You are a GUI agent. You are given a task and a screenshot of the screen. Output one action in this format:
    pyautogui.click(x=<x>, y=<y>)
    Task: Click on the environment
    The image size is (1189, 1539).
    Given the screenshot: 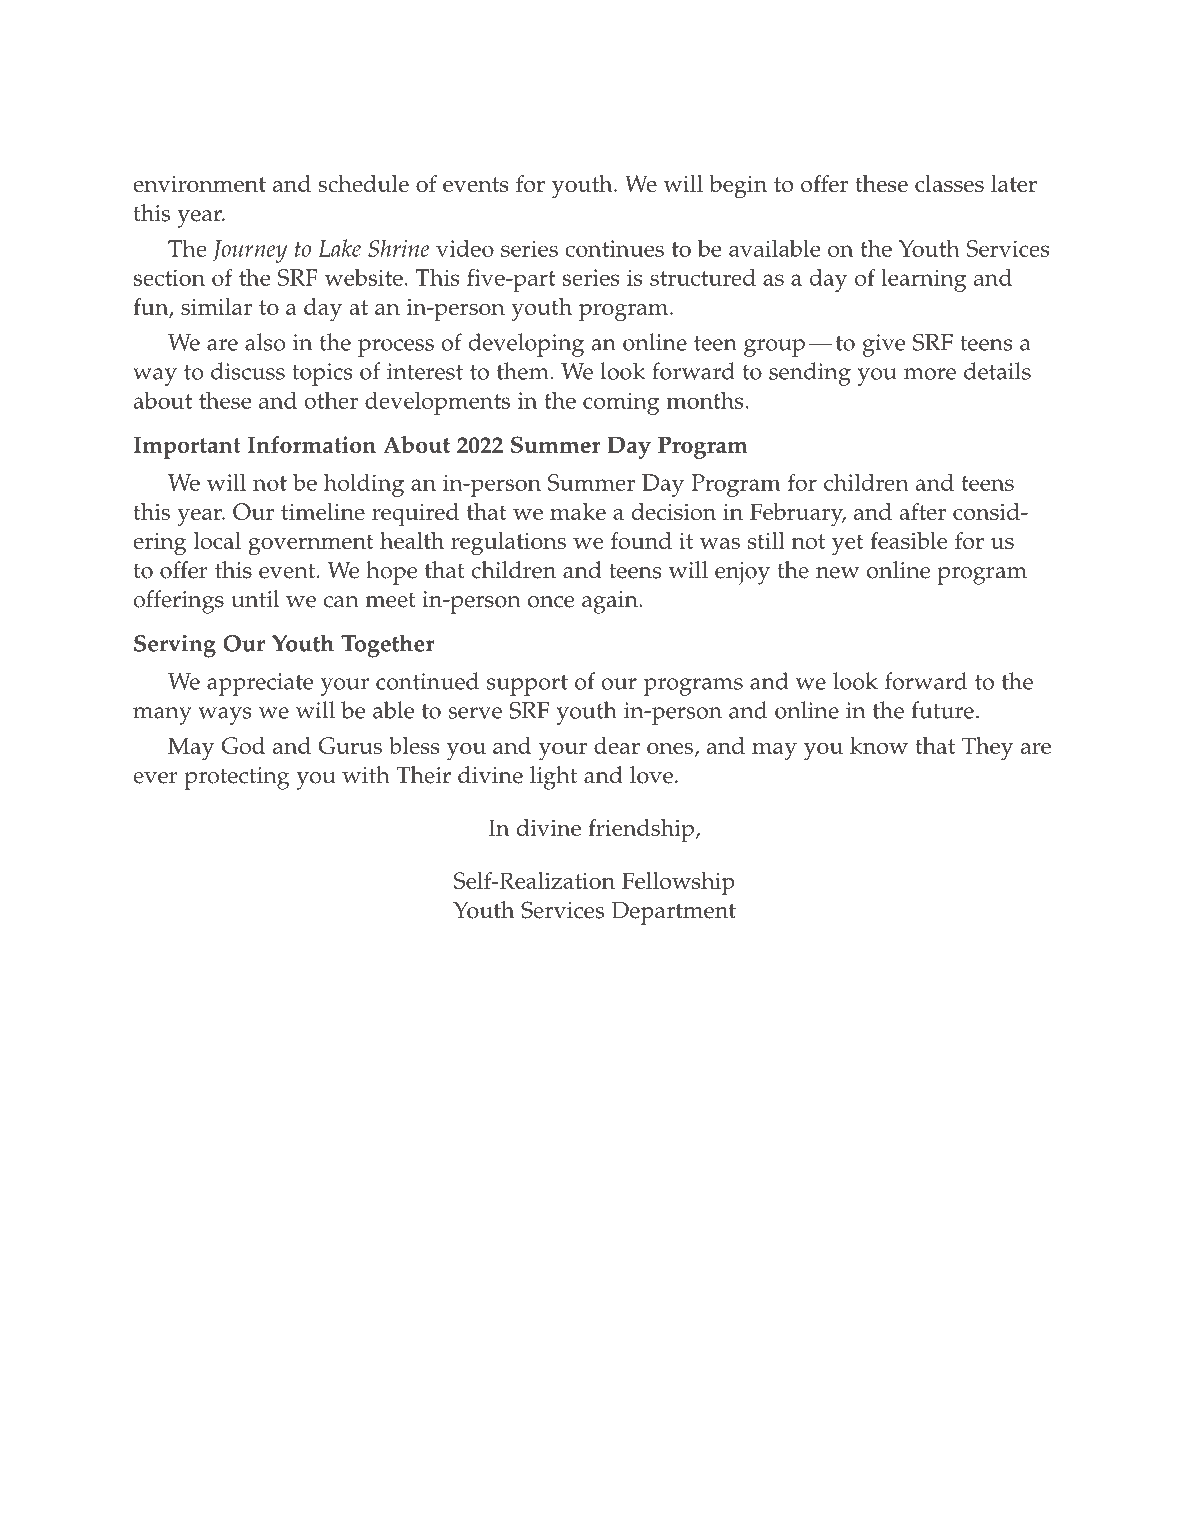 What is the action you would take?
    pyautogui.click(x=199, y=184)
